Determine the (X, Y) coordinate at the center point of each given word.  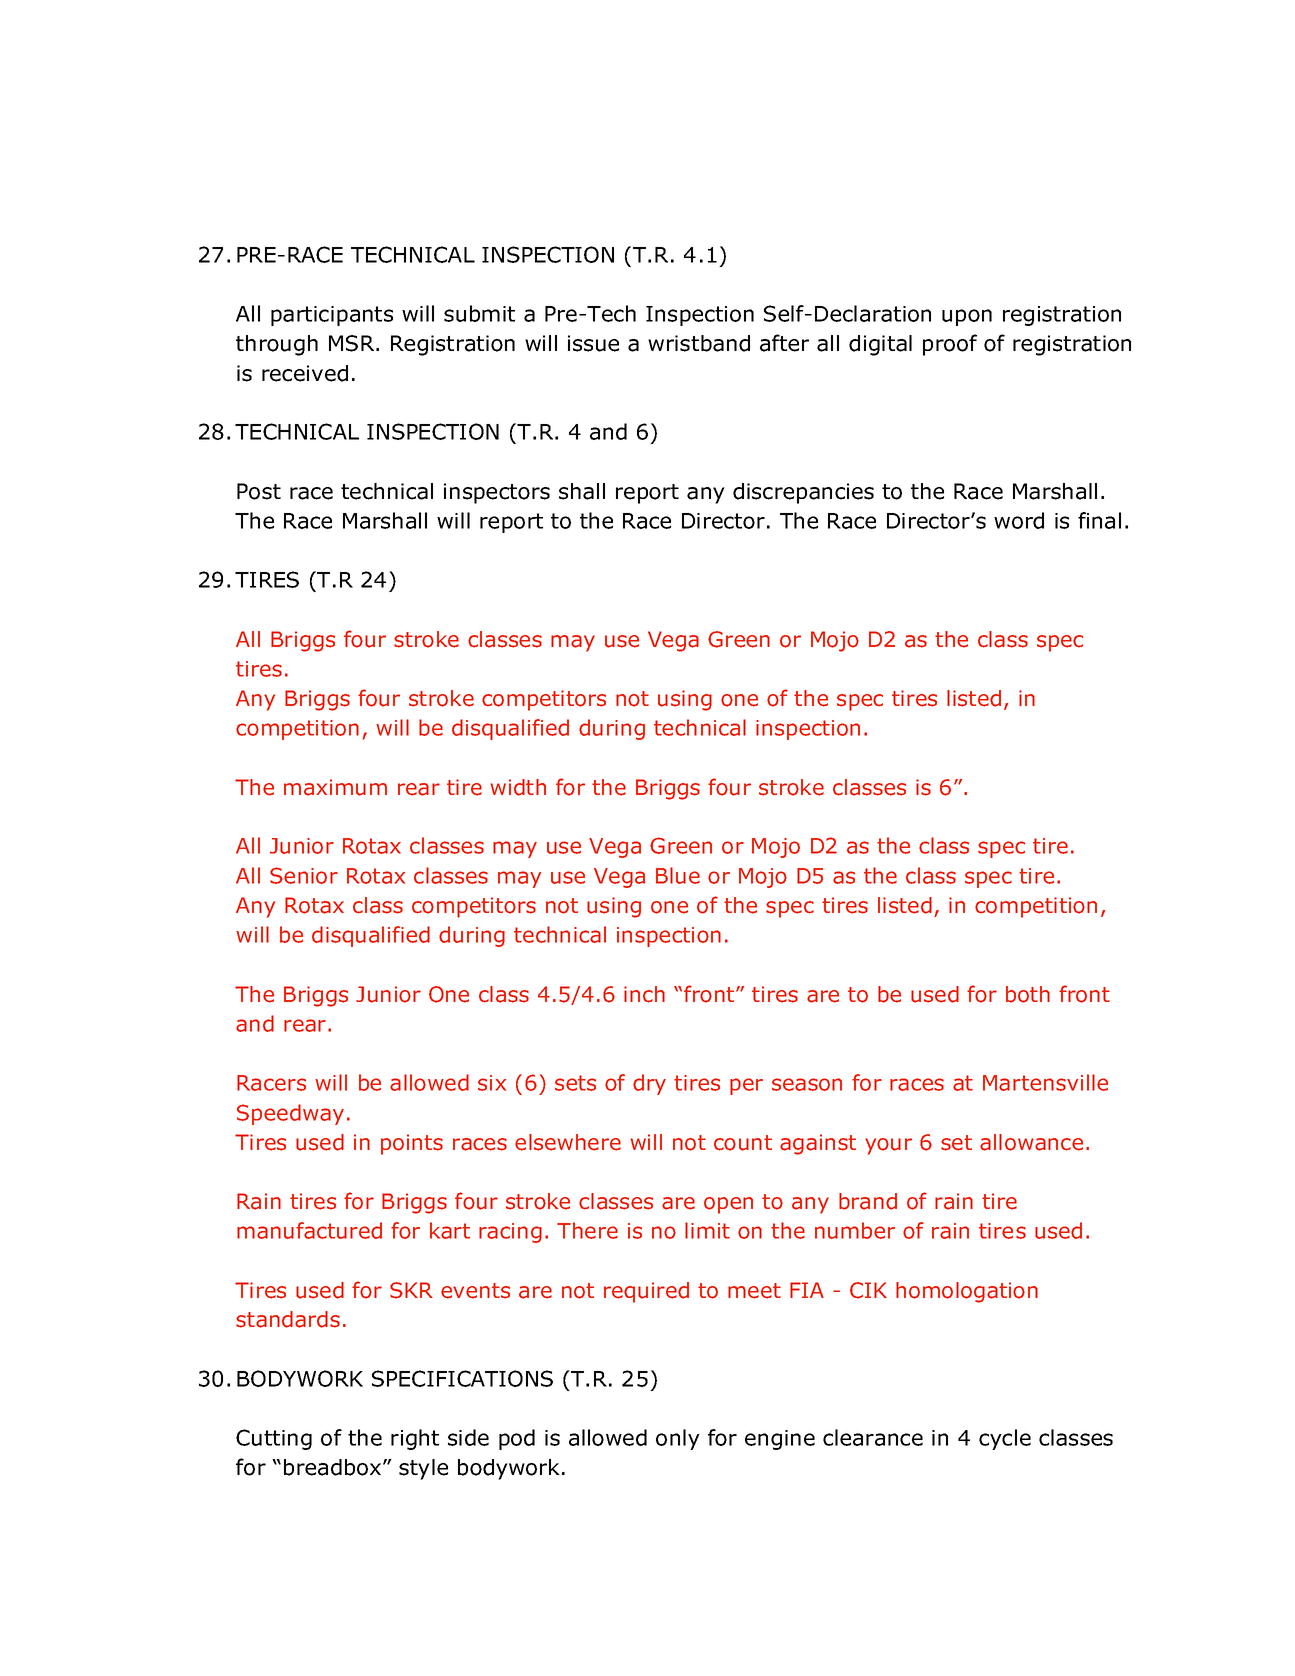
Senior (304, 875)
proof (950, 345)
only (678, 1439)
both (1028, 994)
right (415, 1439)
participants (332, 316)
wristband (699, 343)
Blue (678, 875)
